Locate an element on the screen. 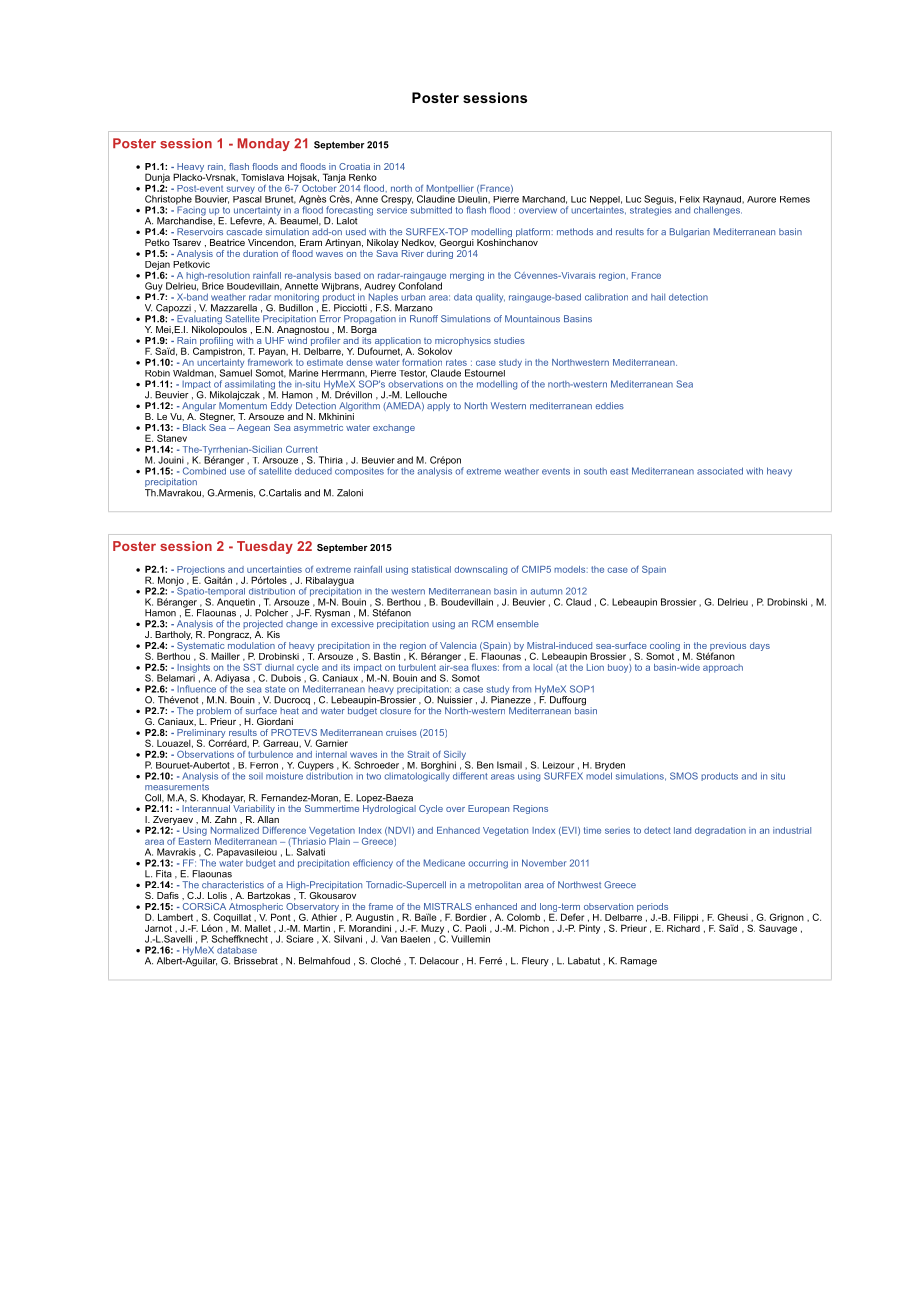  Montpellier is located at coordinates (450, 190).
